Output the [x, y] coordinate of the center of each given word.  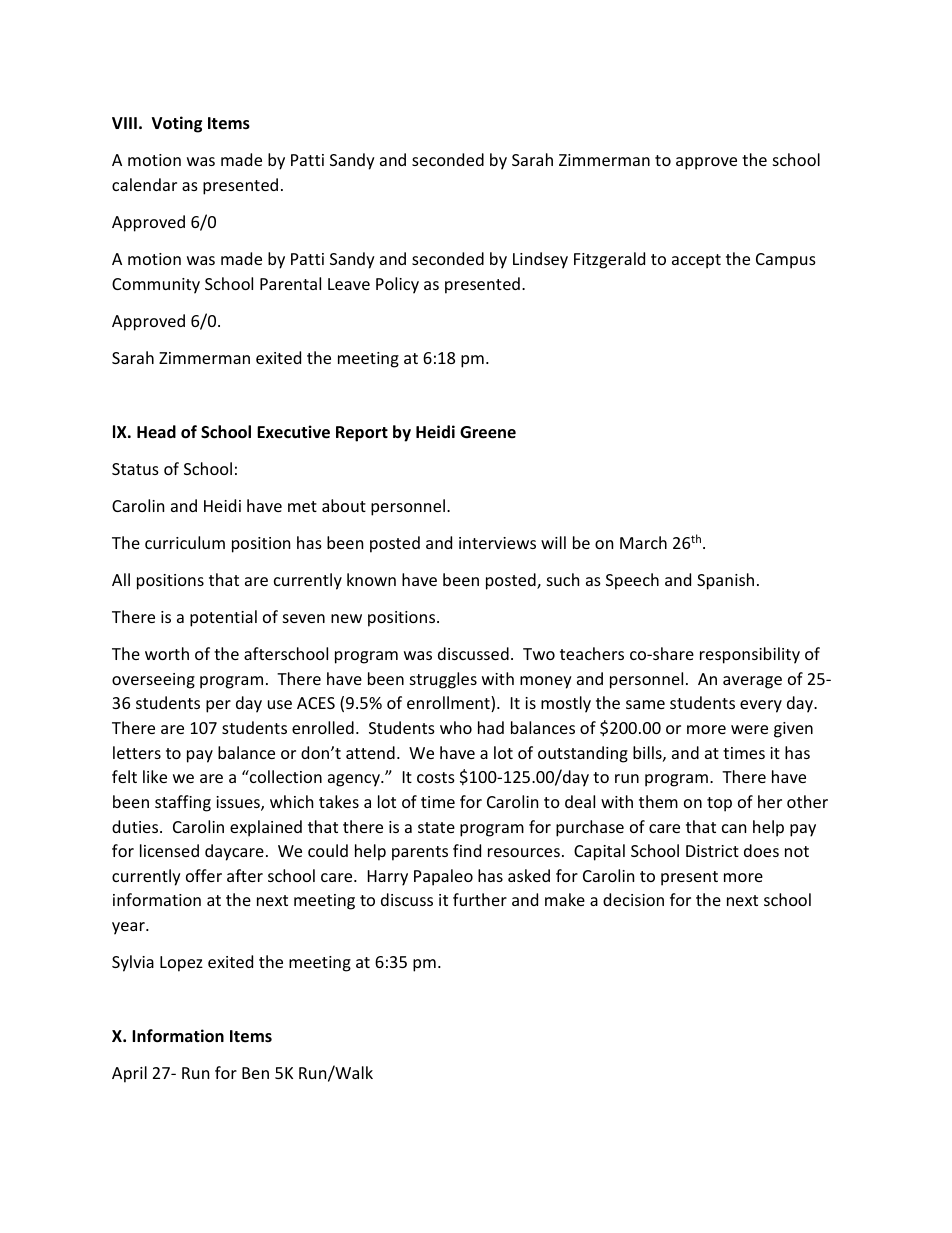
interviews [497, 543]
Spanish [725, 581]
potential [223, 618]
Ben [255, 1073]
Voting [177, 124]
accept [696, 261]
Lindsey [540, 260]
